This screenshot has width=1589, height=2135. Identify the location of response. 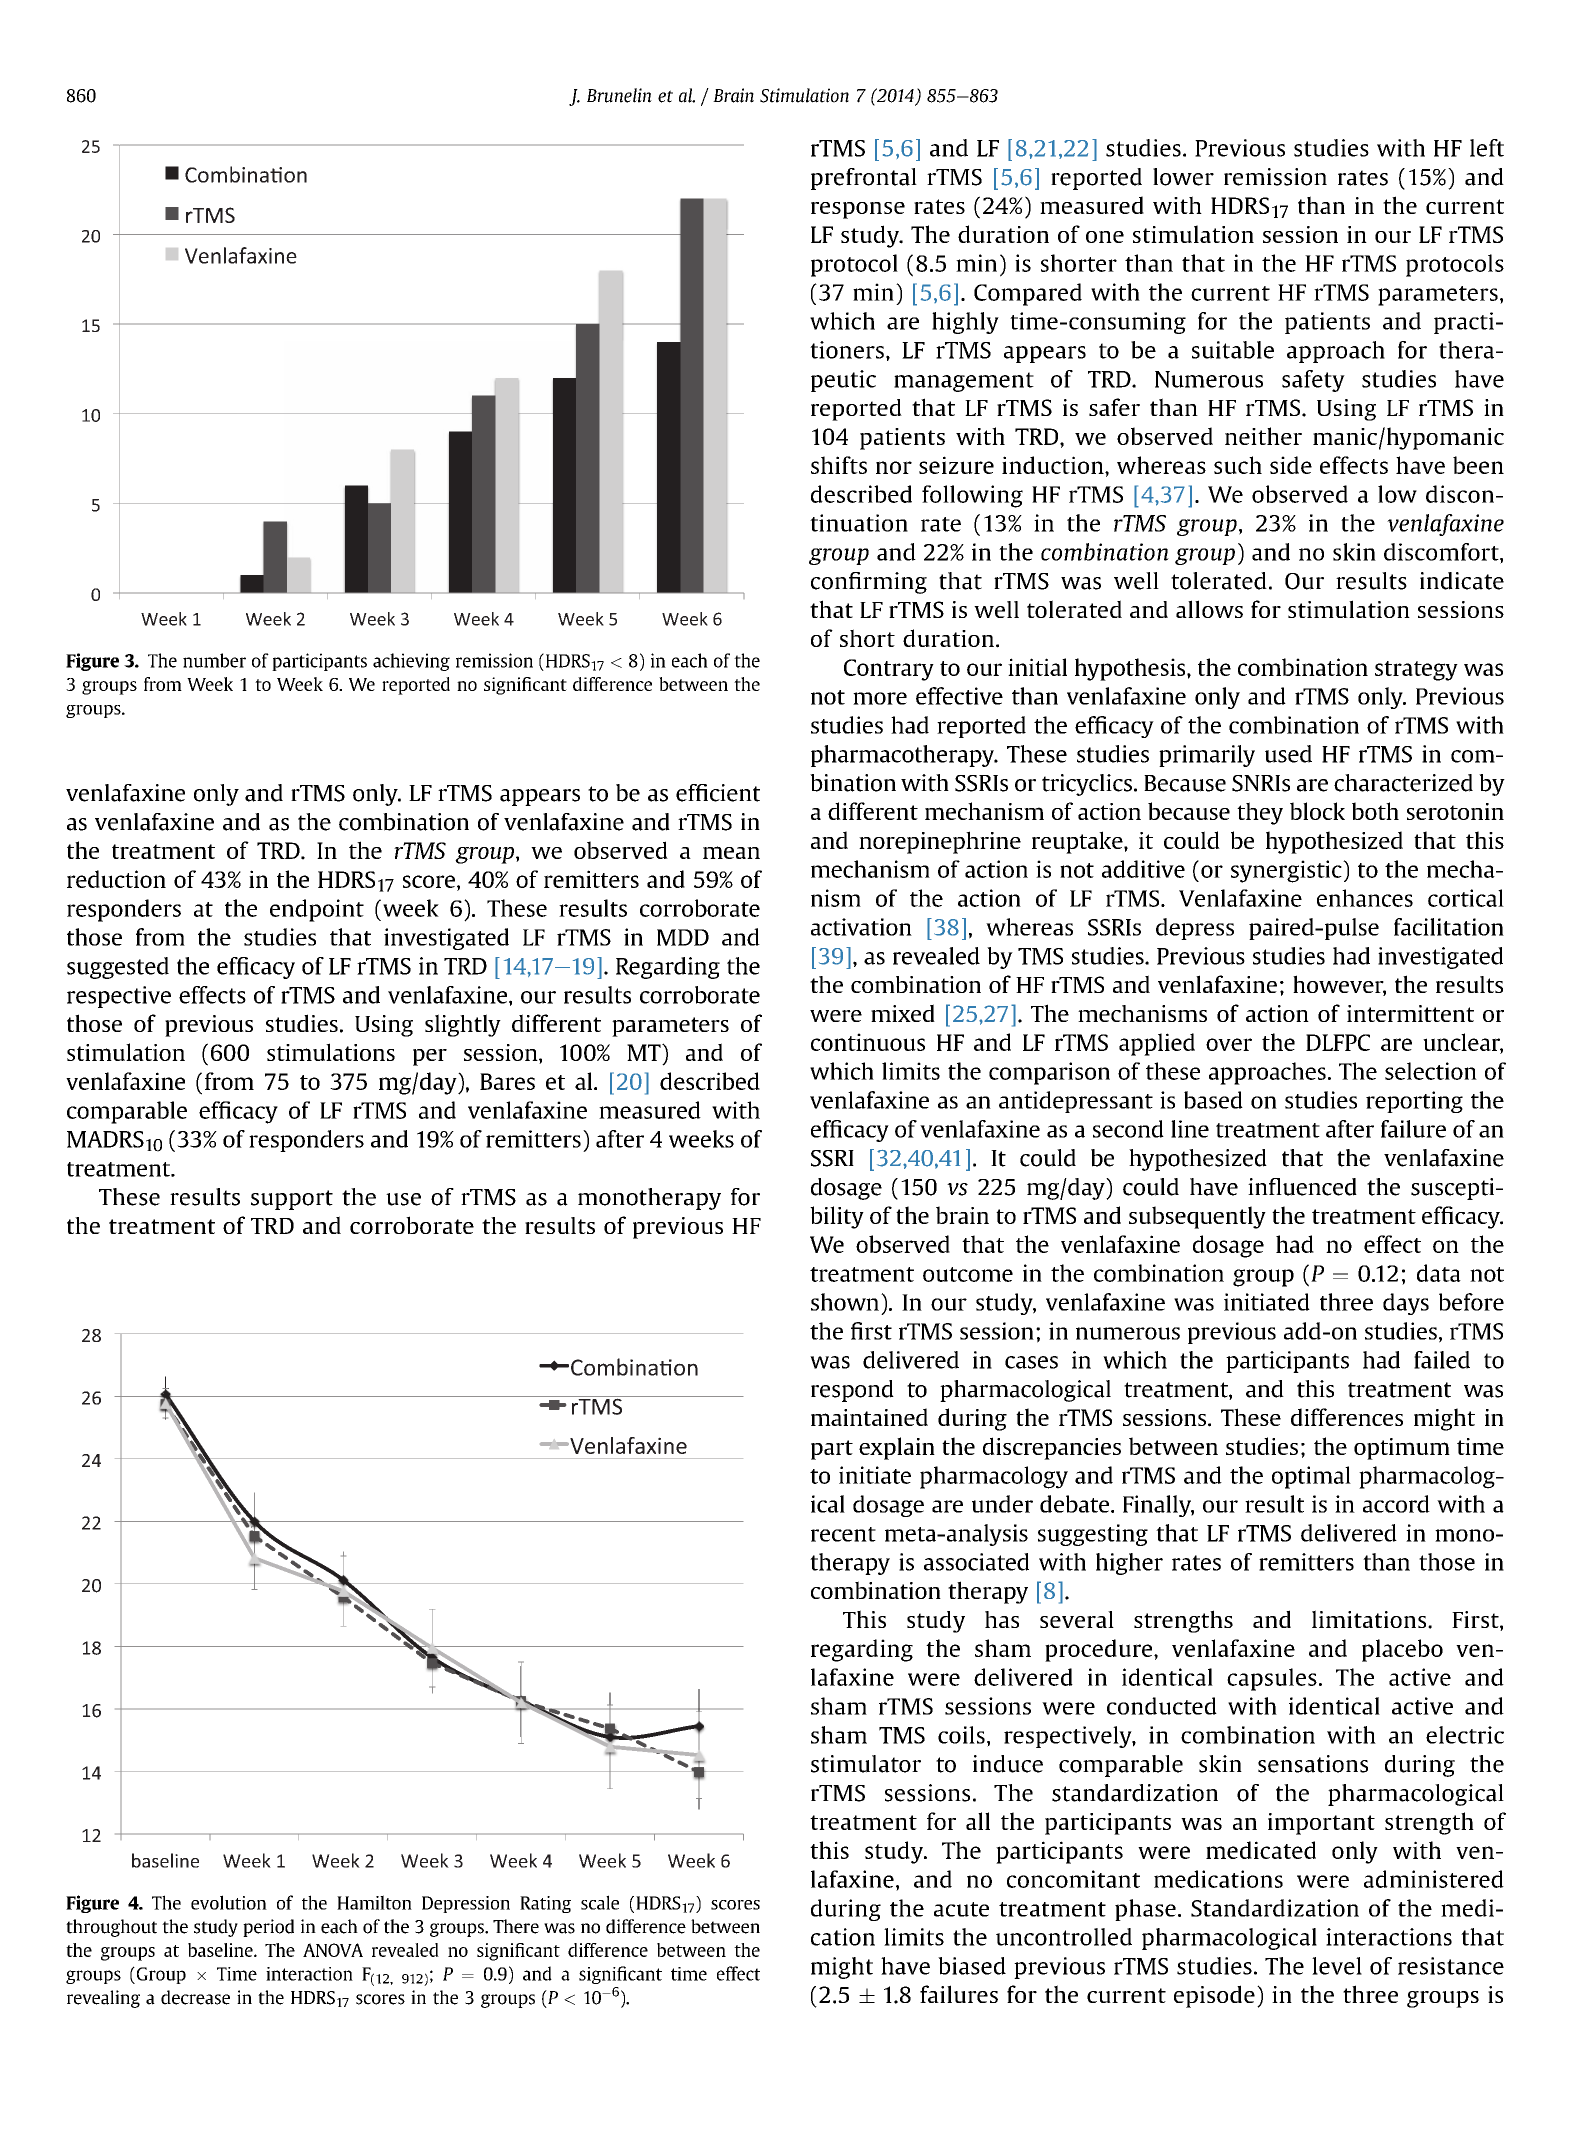
(858, 210).
